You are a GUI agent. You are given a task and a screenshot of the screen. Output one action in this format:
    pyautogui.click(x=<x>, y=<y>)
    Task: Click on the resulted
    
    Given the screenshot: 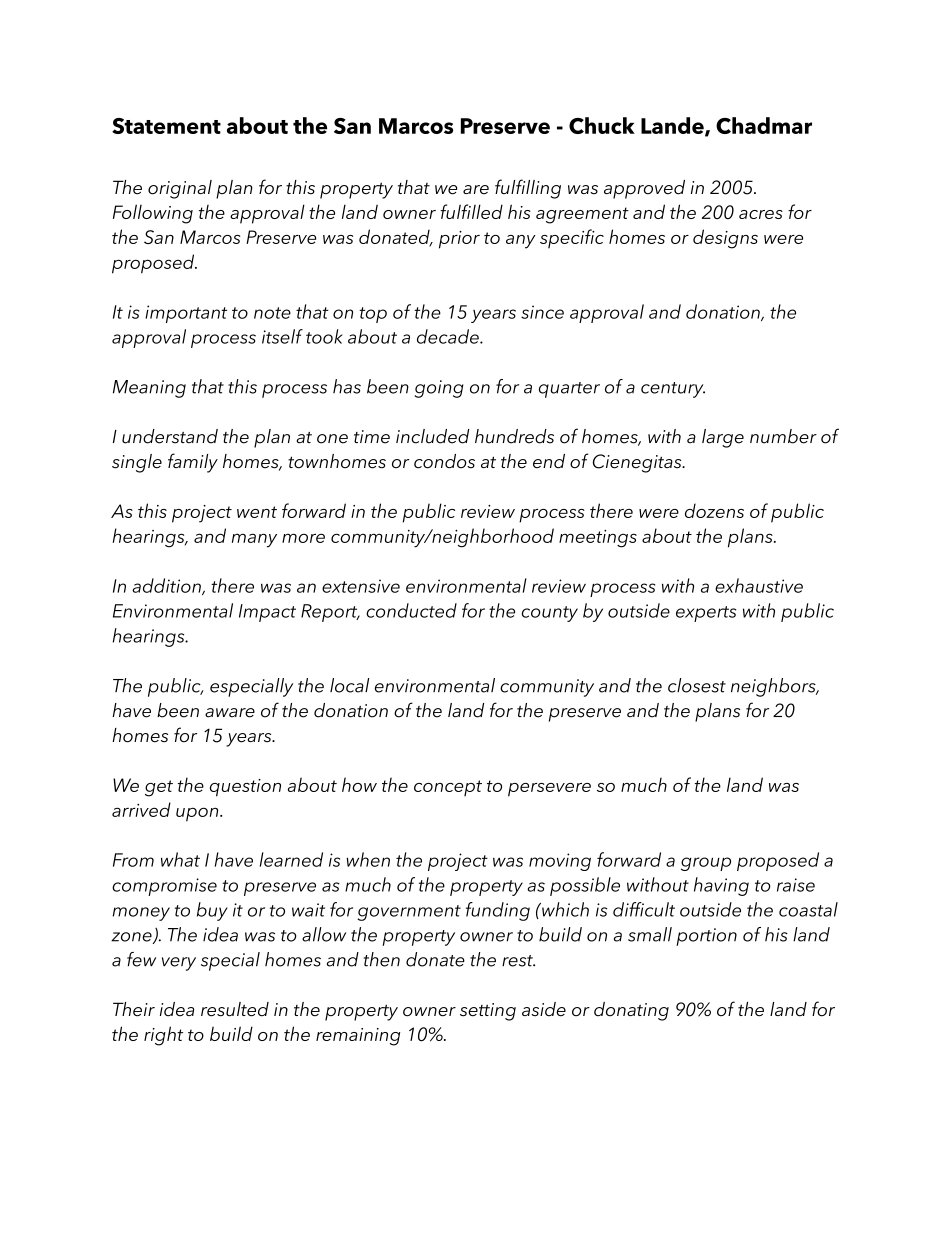 What is the action you would take?
    pyautogui.click(x=235, y=1009)
